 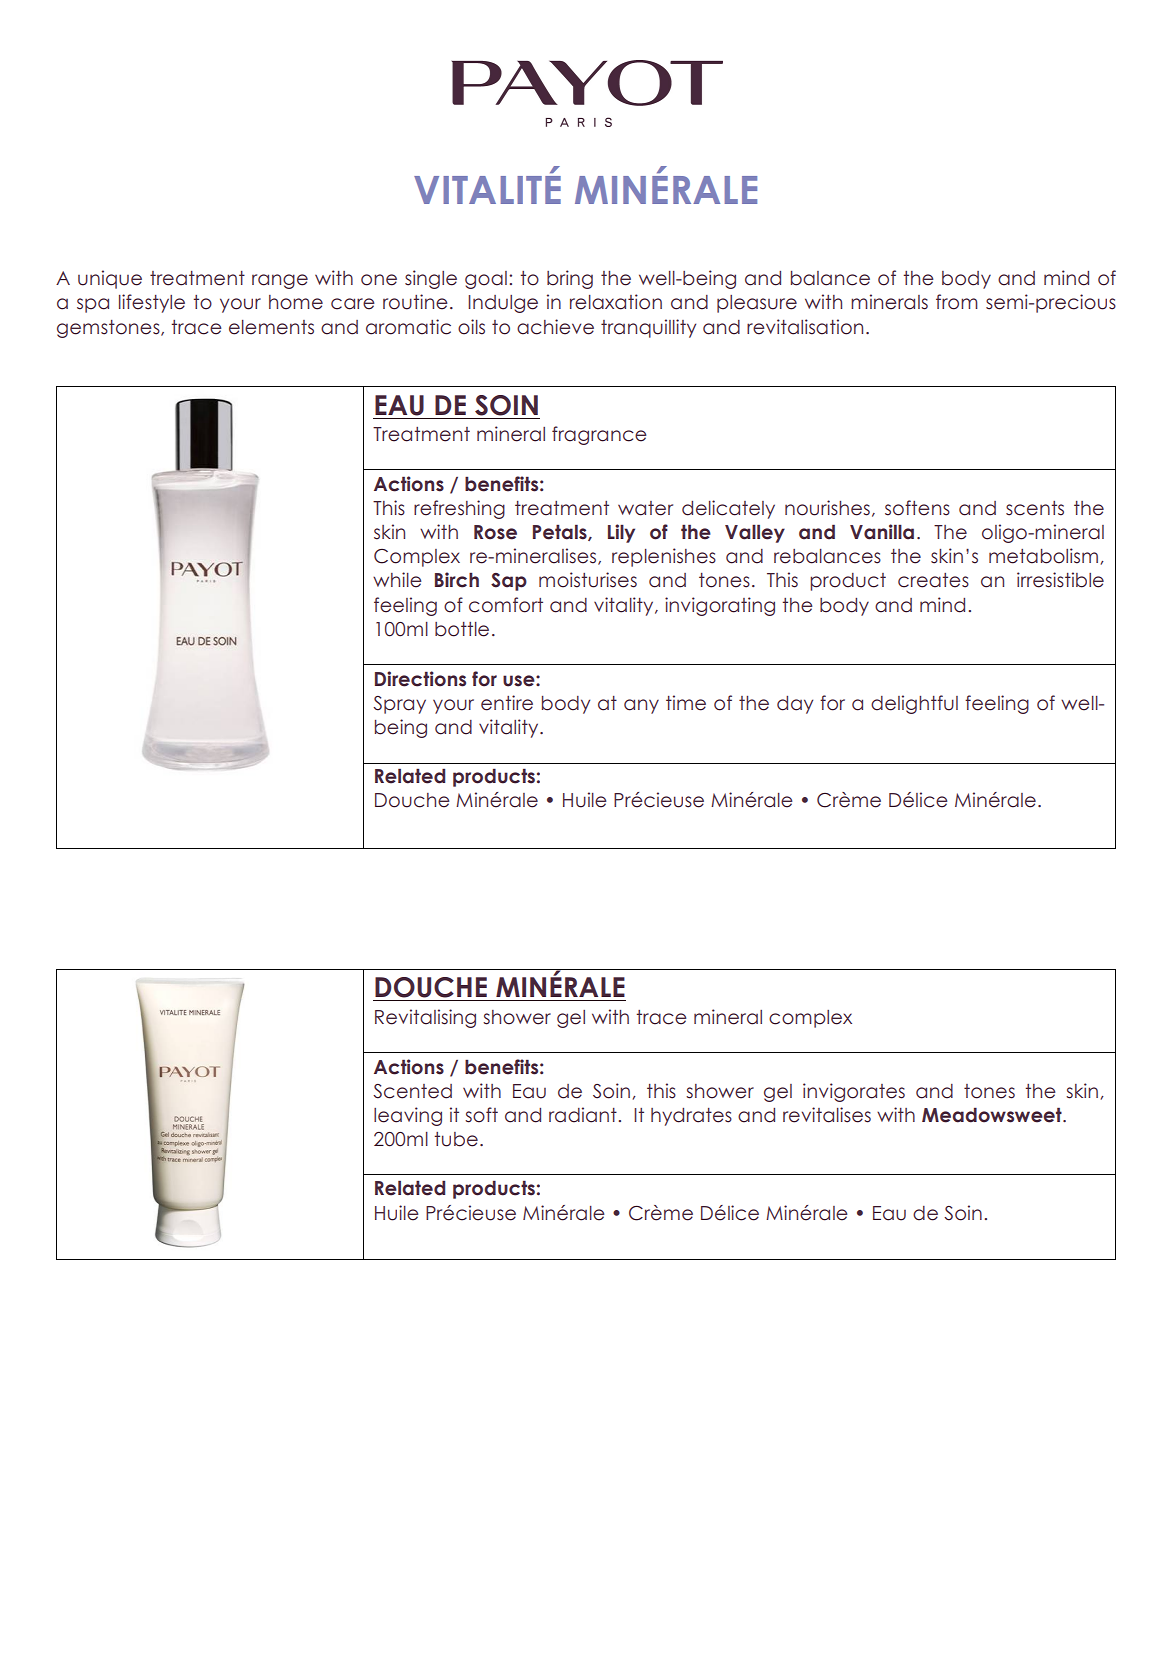 I want to click on lifestyle, so click(x=152, y=303).
